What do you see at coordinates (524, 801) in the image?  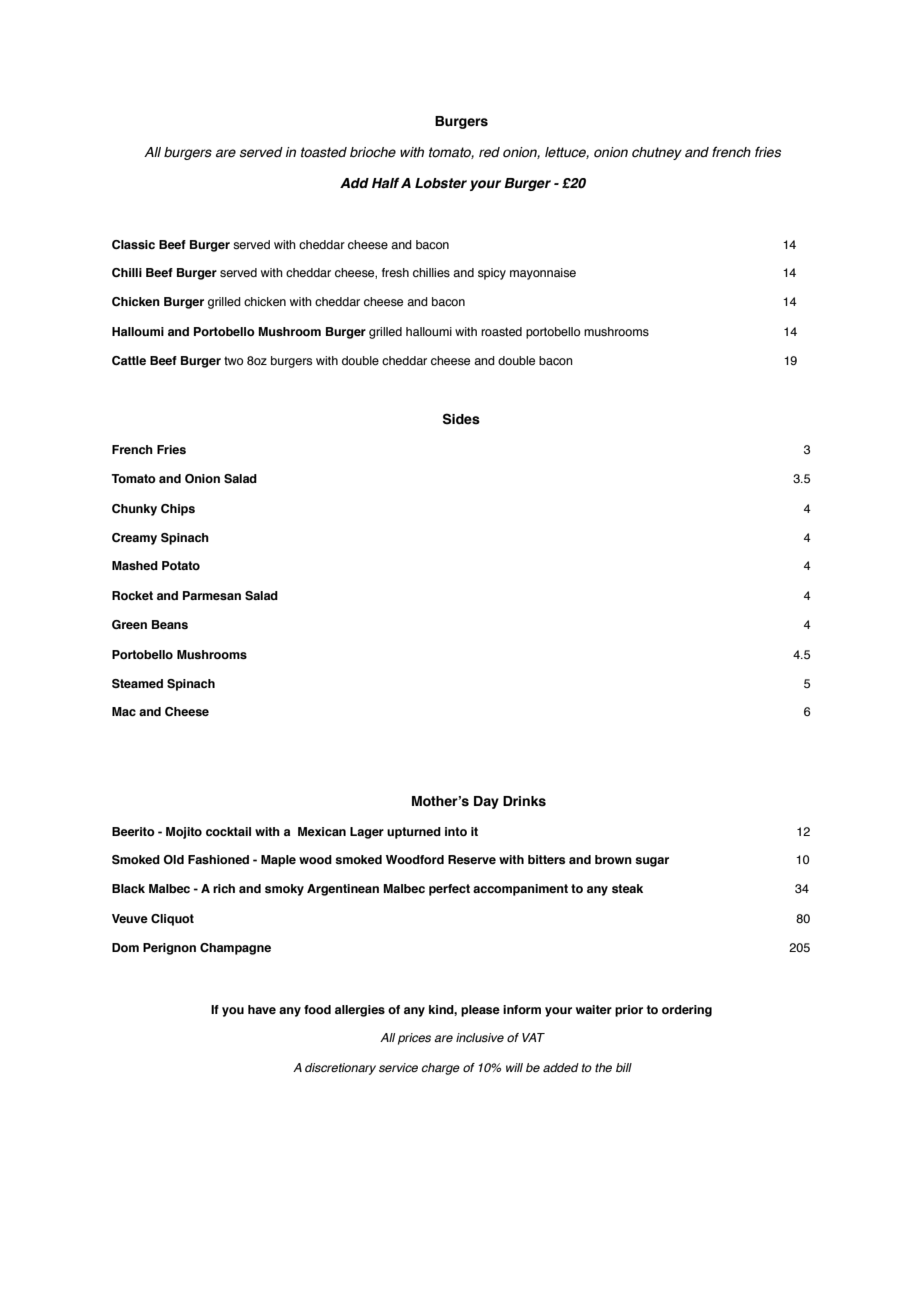 I see `Drinks` at bounding box center [524, 801].
